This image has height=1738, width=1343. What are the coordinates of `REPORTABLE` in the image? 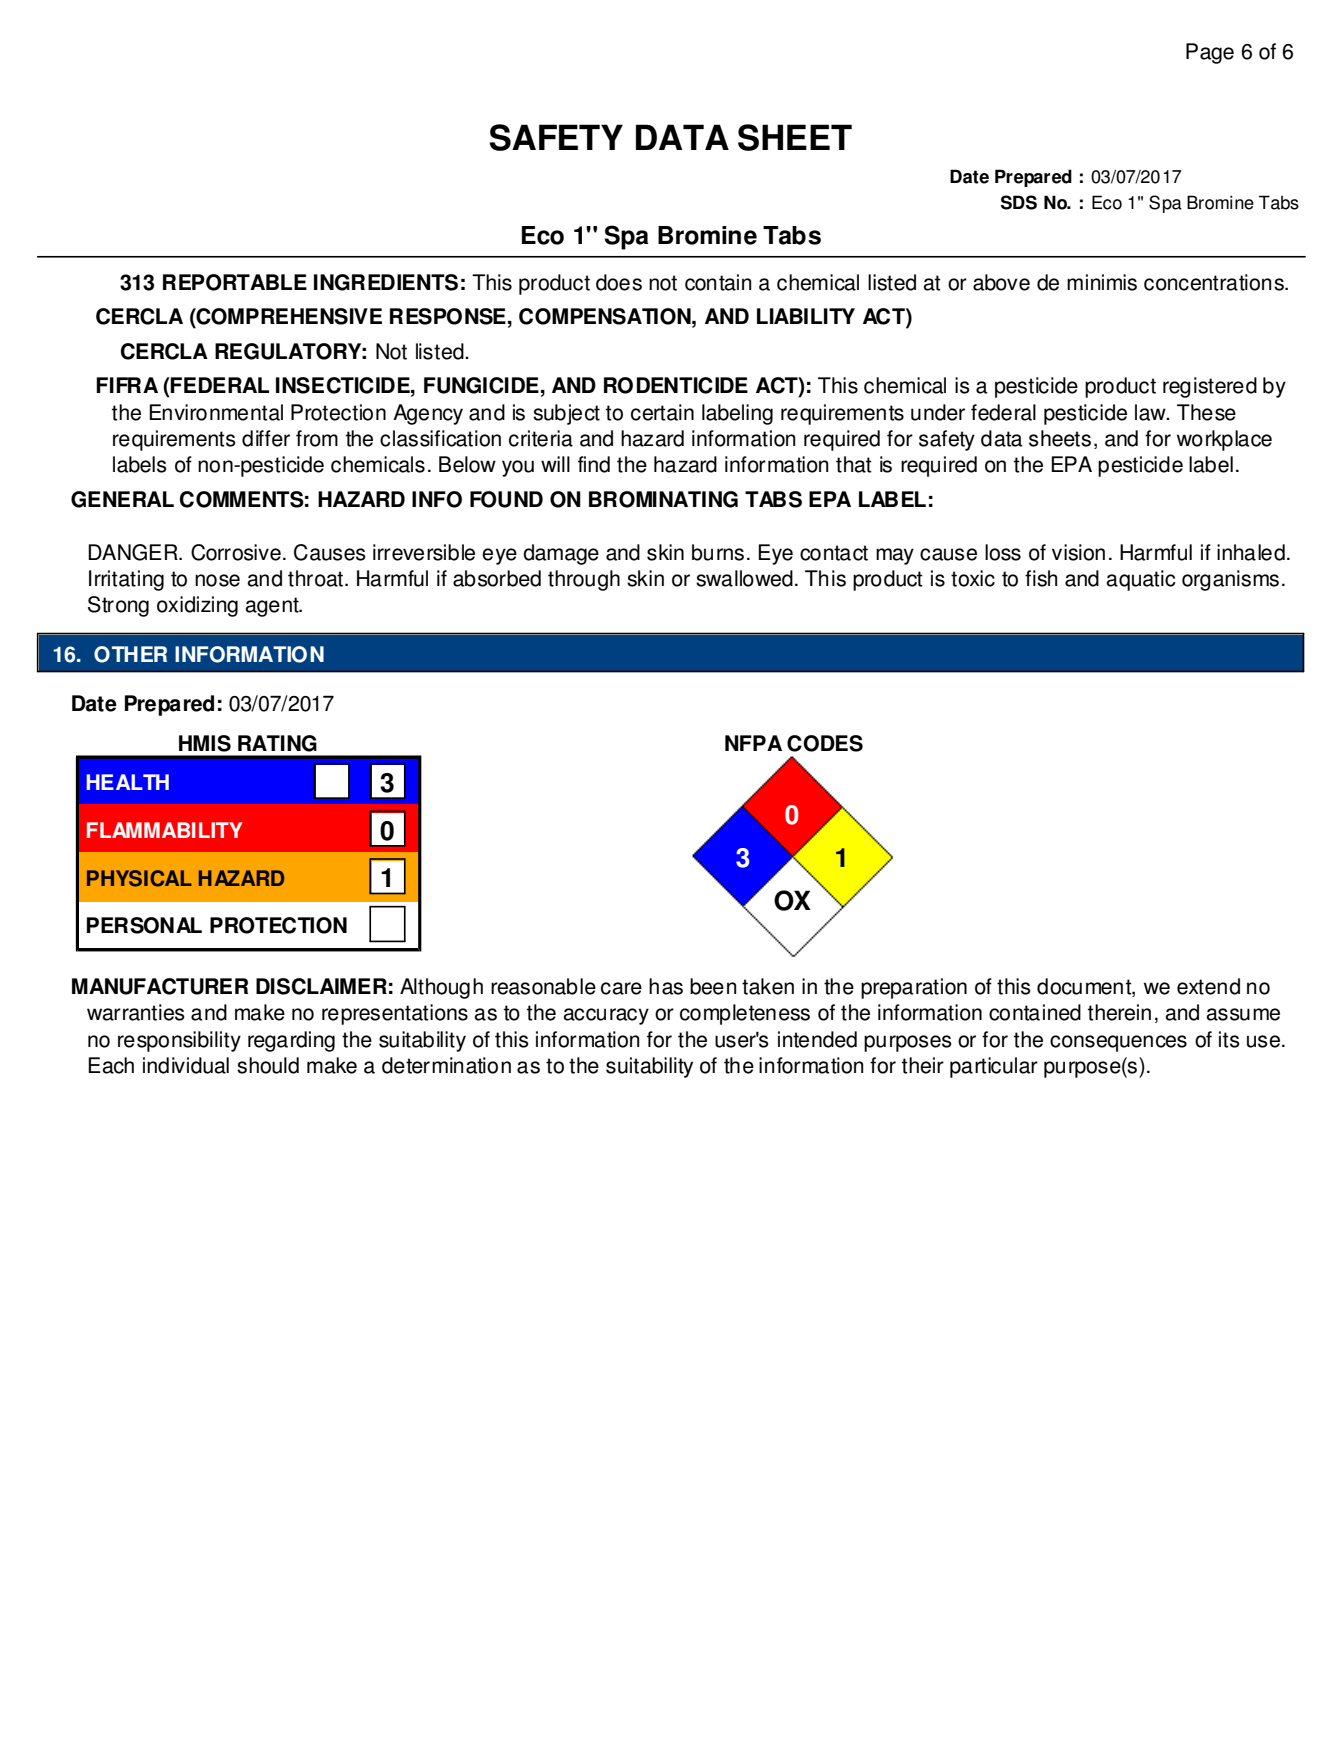 It's located at (235, 282).
